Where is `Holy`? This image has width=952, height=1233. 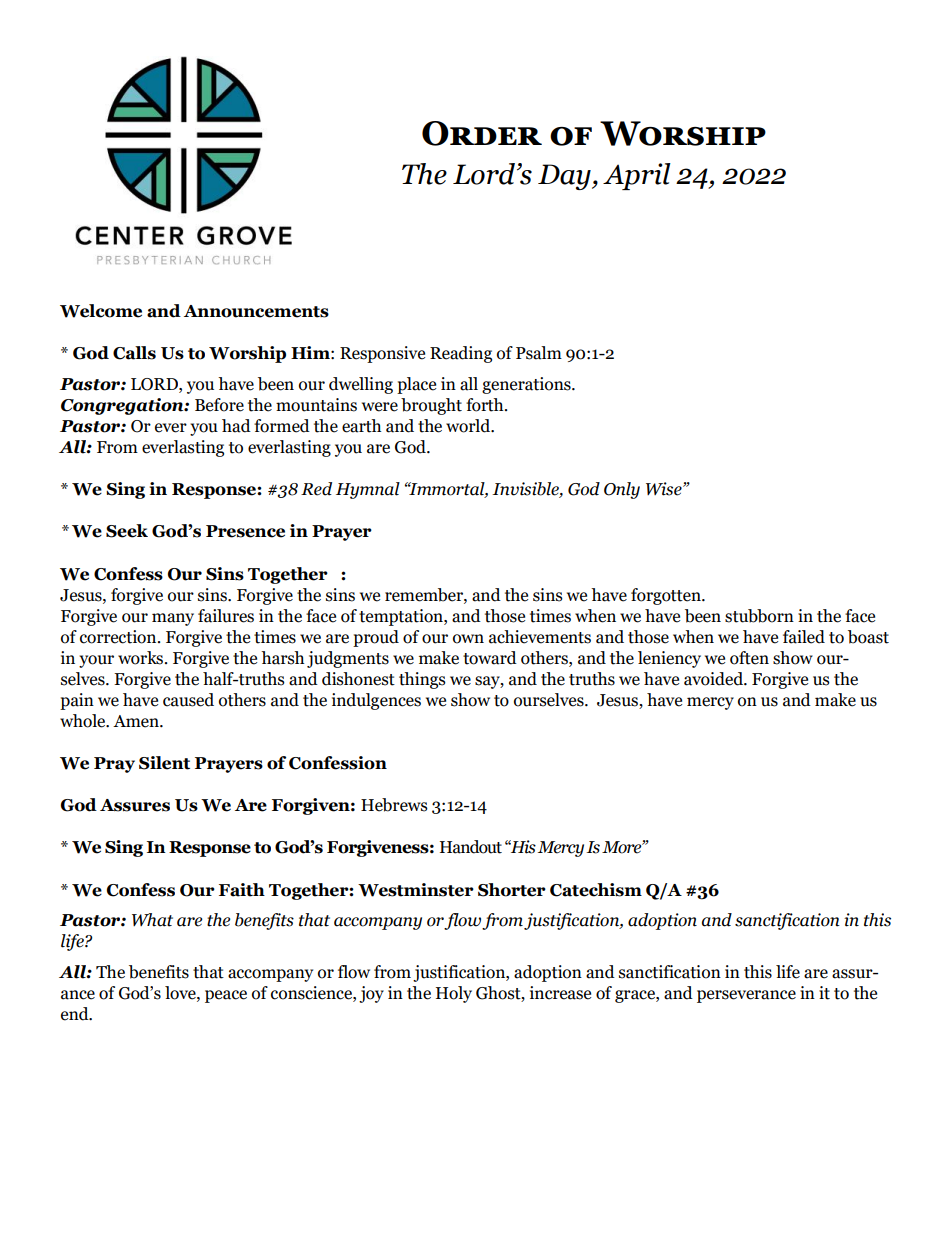
Holy is located at coordinates (454, 994).
